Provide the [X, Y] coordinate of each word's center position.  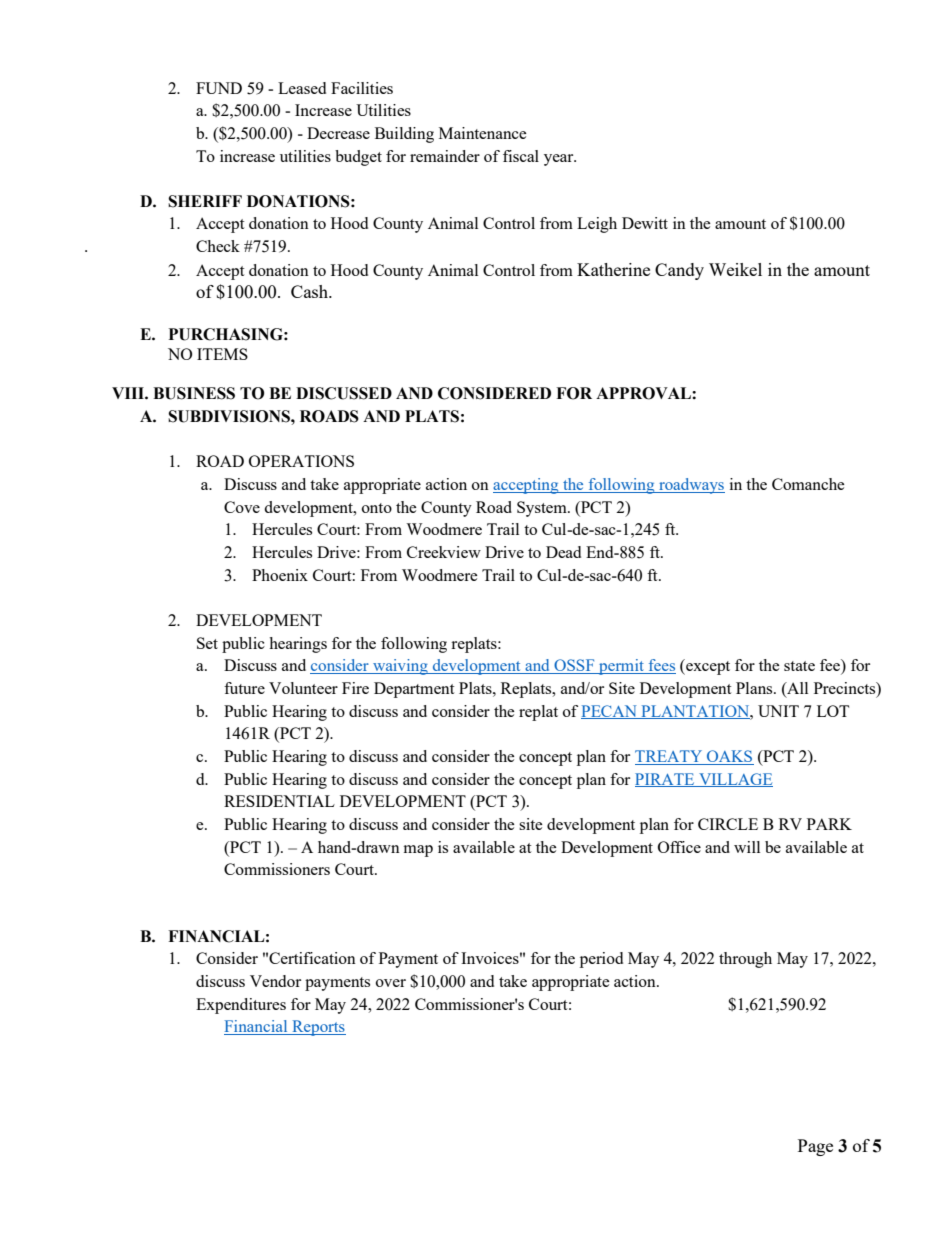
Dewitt [645, 223]
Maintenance [483, 133]
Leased [302, 88]
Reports [318, 1028]
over [391, 983]
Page [815, 1147]
